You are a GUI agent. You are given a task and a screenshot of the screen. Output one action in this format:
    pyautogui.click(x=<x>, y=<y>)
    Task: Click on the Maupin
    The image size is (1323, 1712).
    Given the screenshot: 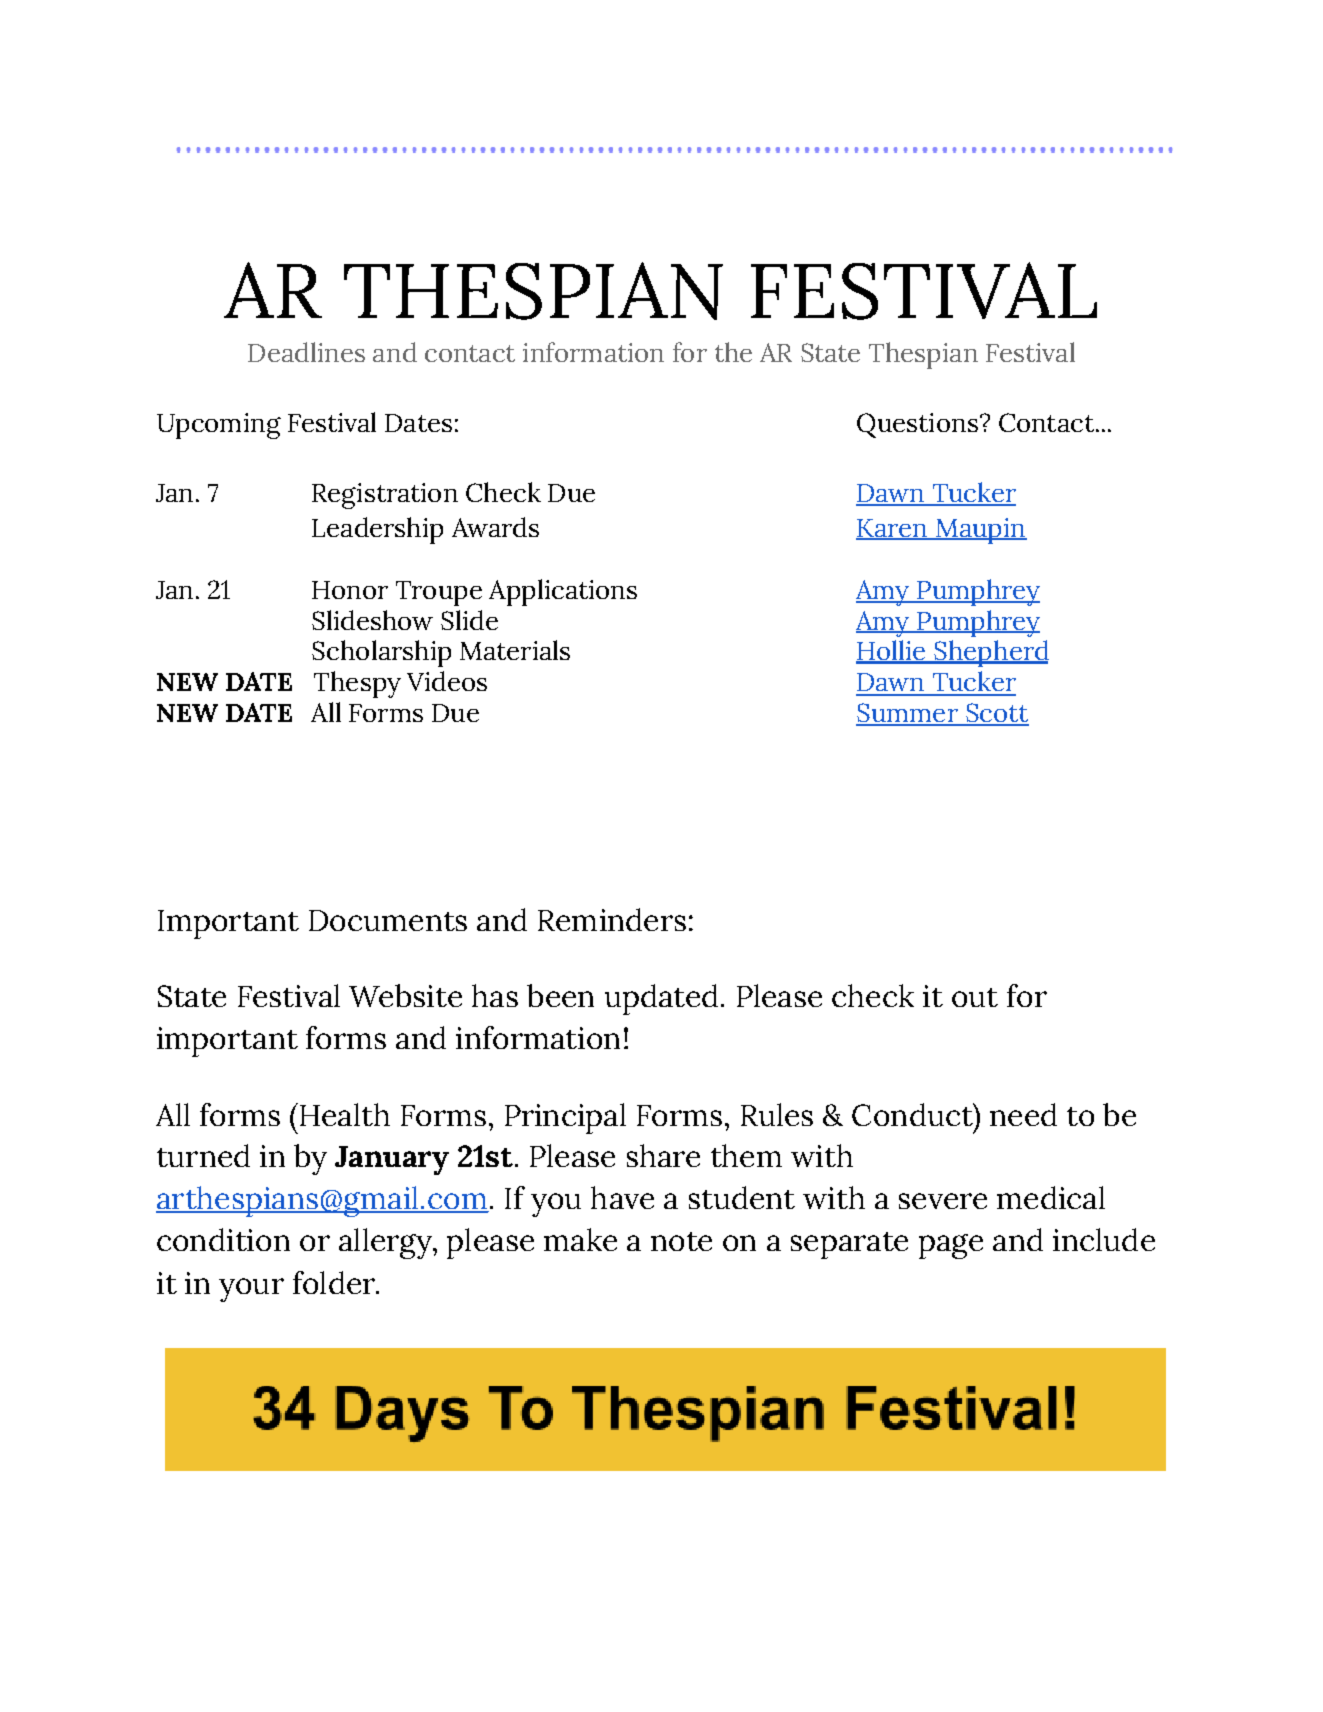 What is the action you would take?
    pyautogui.click(x=980, y=531)
